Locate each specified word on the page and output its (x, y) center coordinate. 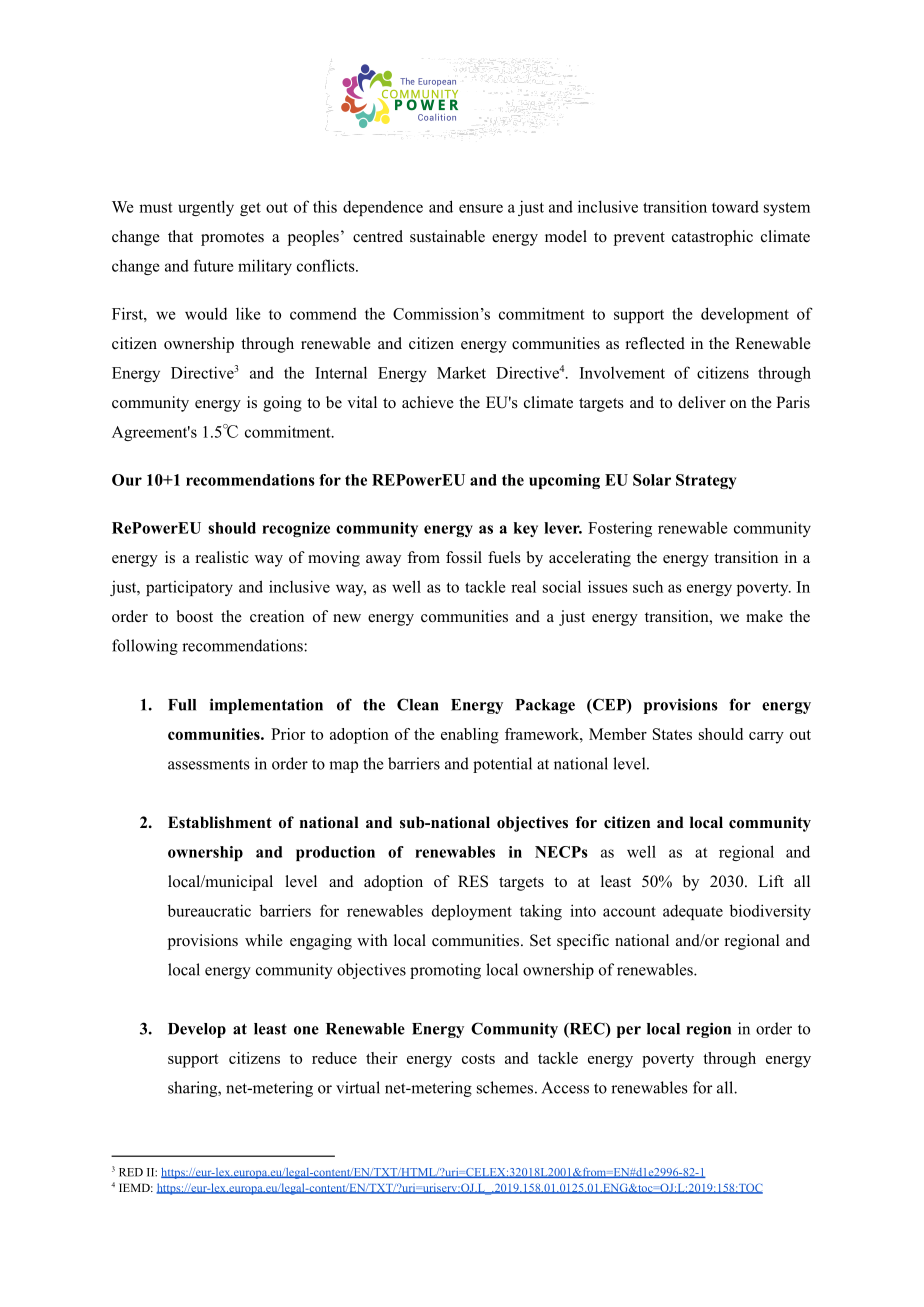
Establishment (220, 822)
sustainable (447, 236)
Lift (771, 881)
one (306, 1030)
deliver (702, 402)
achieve (428, 402)
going (282, 404)
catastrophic (712, 238)
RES (473, 881)
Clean (417, 704)
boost (194, 616)
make (764, 616)
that (180, 236)
